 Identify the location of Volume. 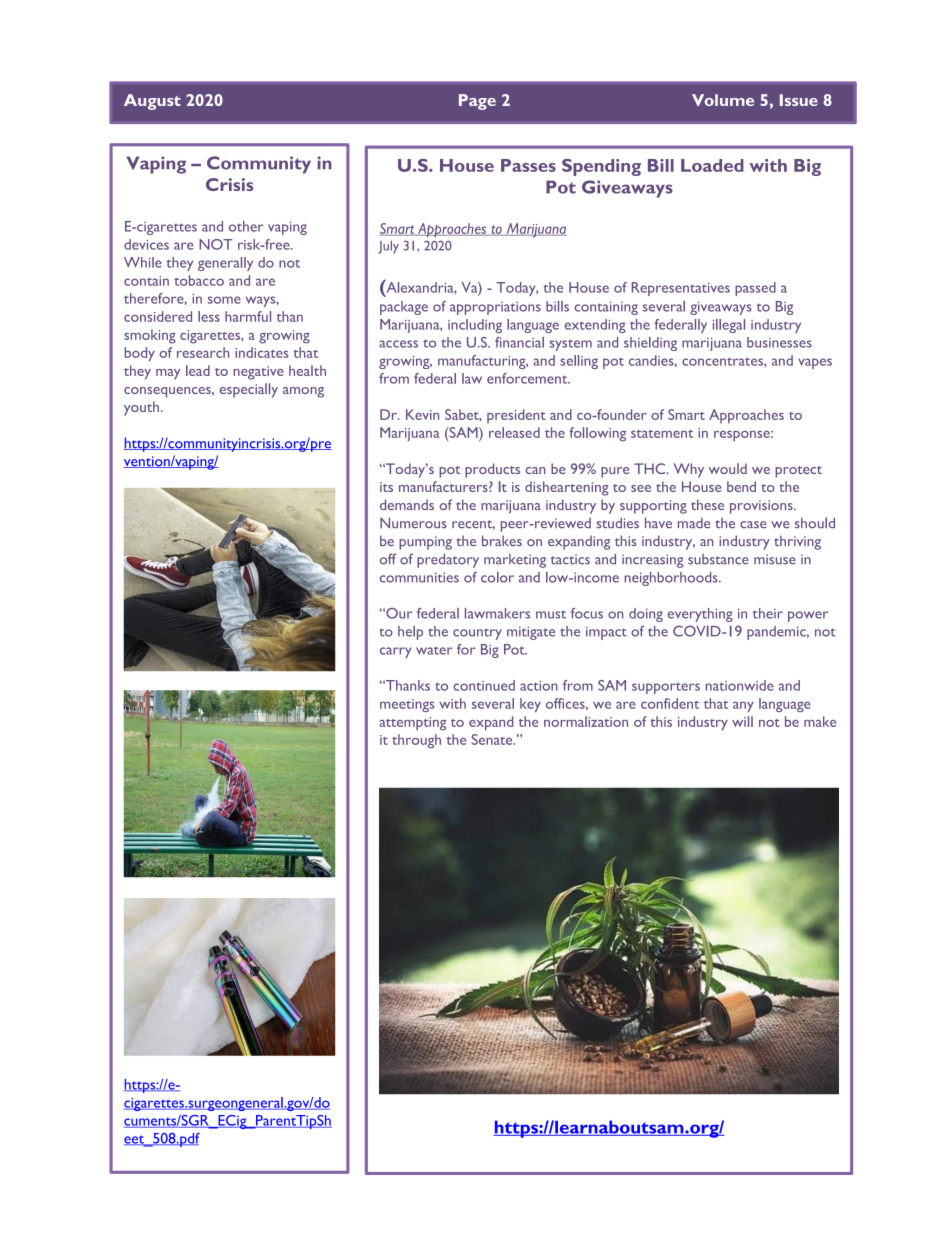
(723, 100).
